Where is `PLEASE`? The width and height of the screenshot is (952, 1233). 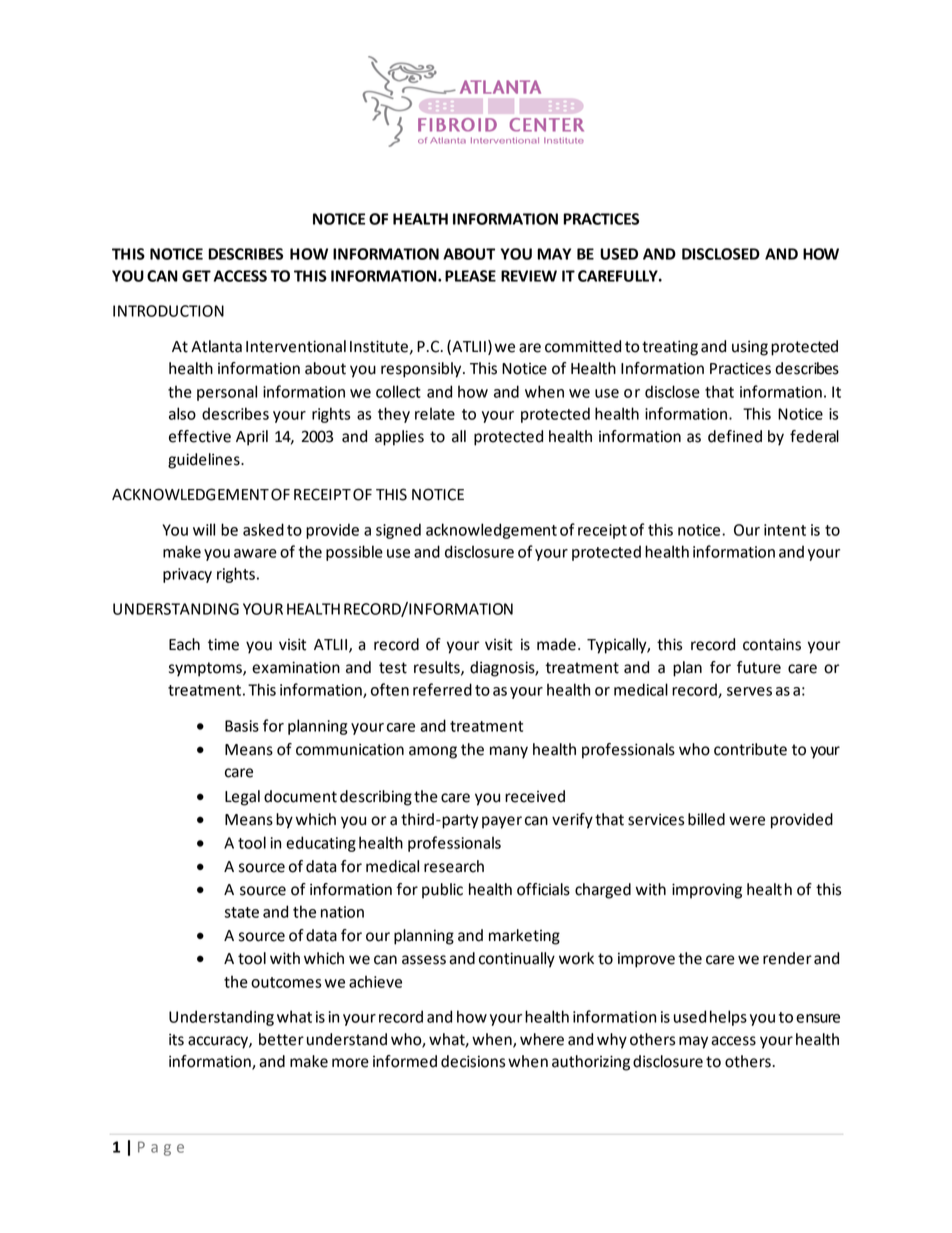
PLEASE is located at coordinates (470, 276).
